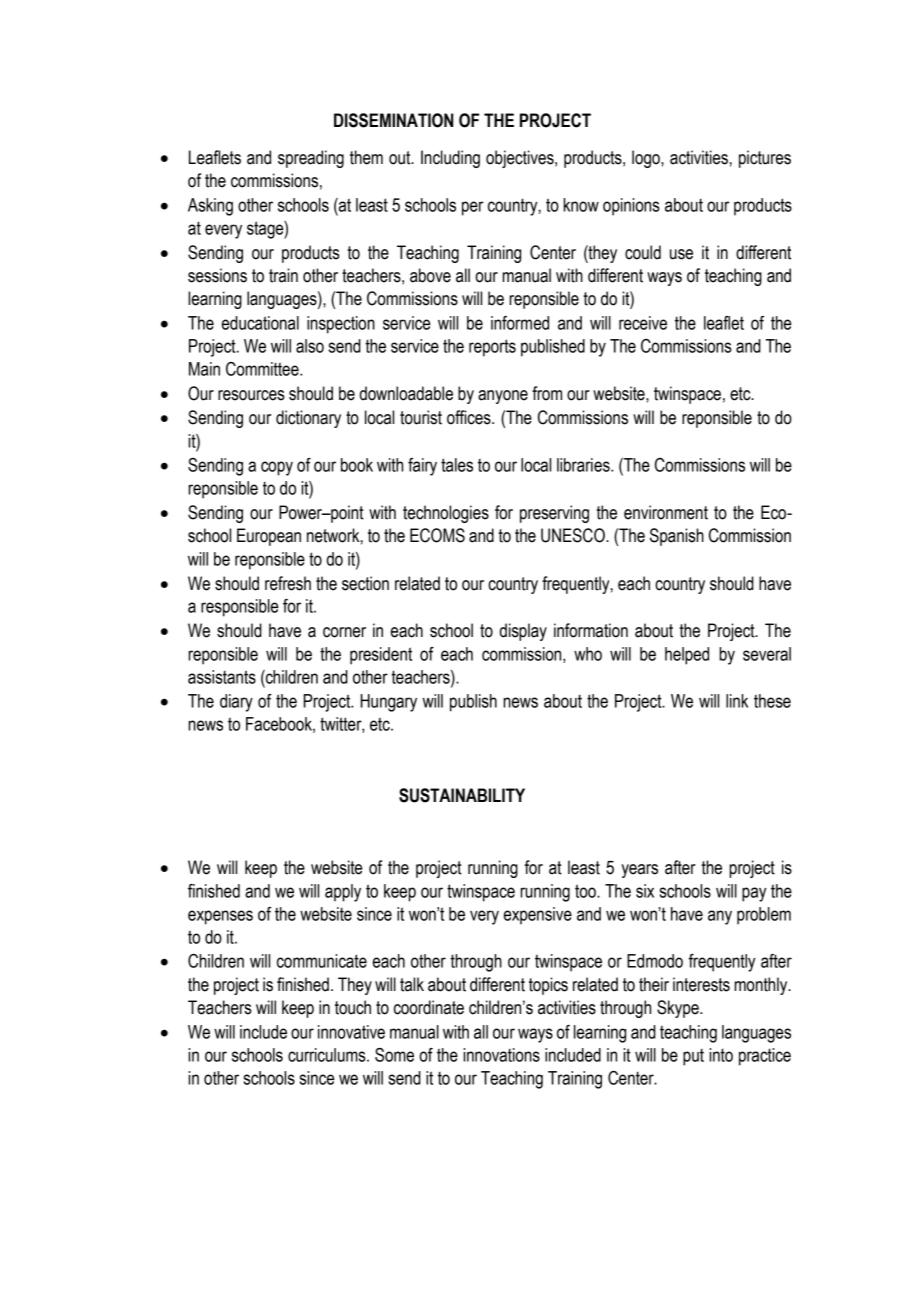 This screenshot has height=1308, width=924. I want to click on Including, so click(450, 159).
